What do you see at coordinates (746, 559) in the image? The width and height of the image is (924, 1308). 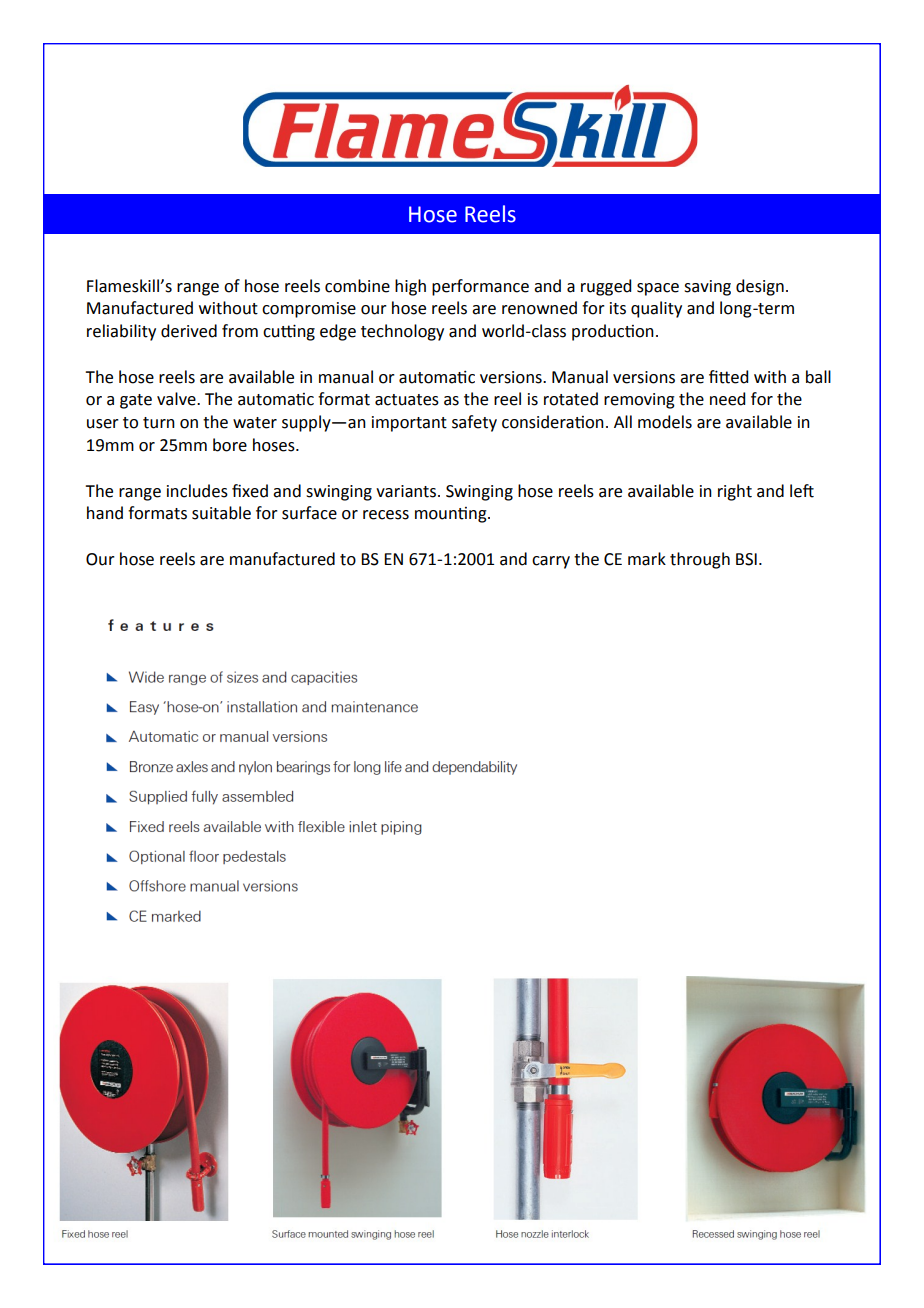 I see `BSI` at bounding box center [746, 559].
